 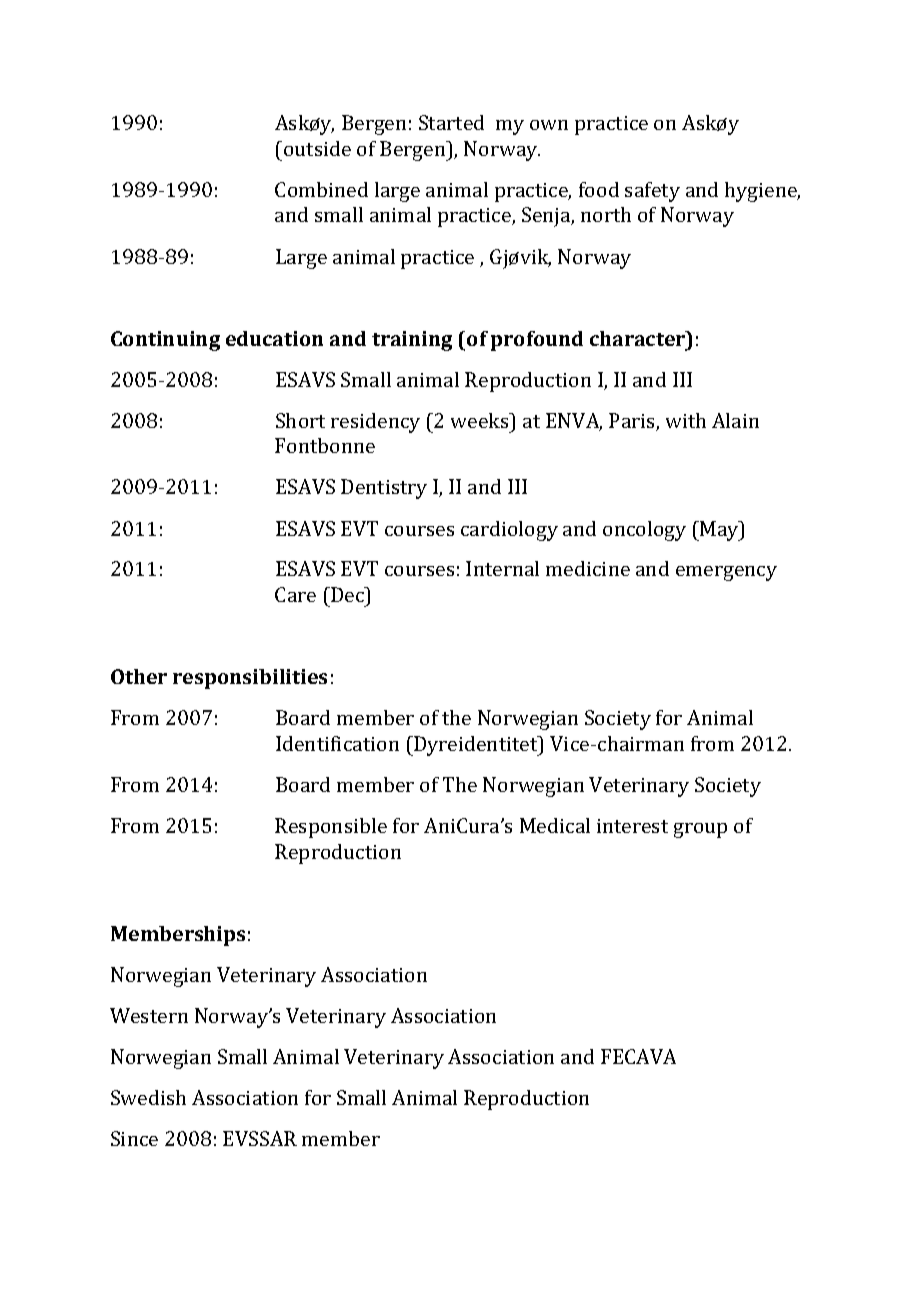 What do you see at coordinates (317, 148) in the screenshot?
I see `outside` at bounding box center [317, 148].
